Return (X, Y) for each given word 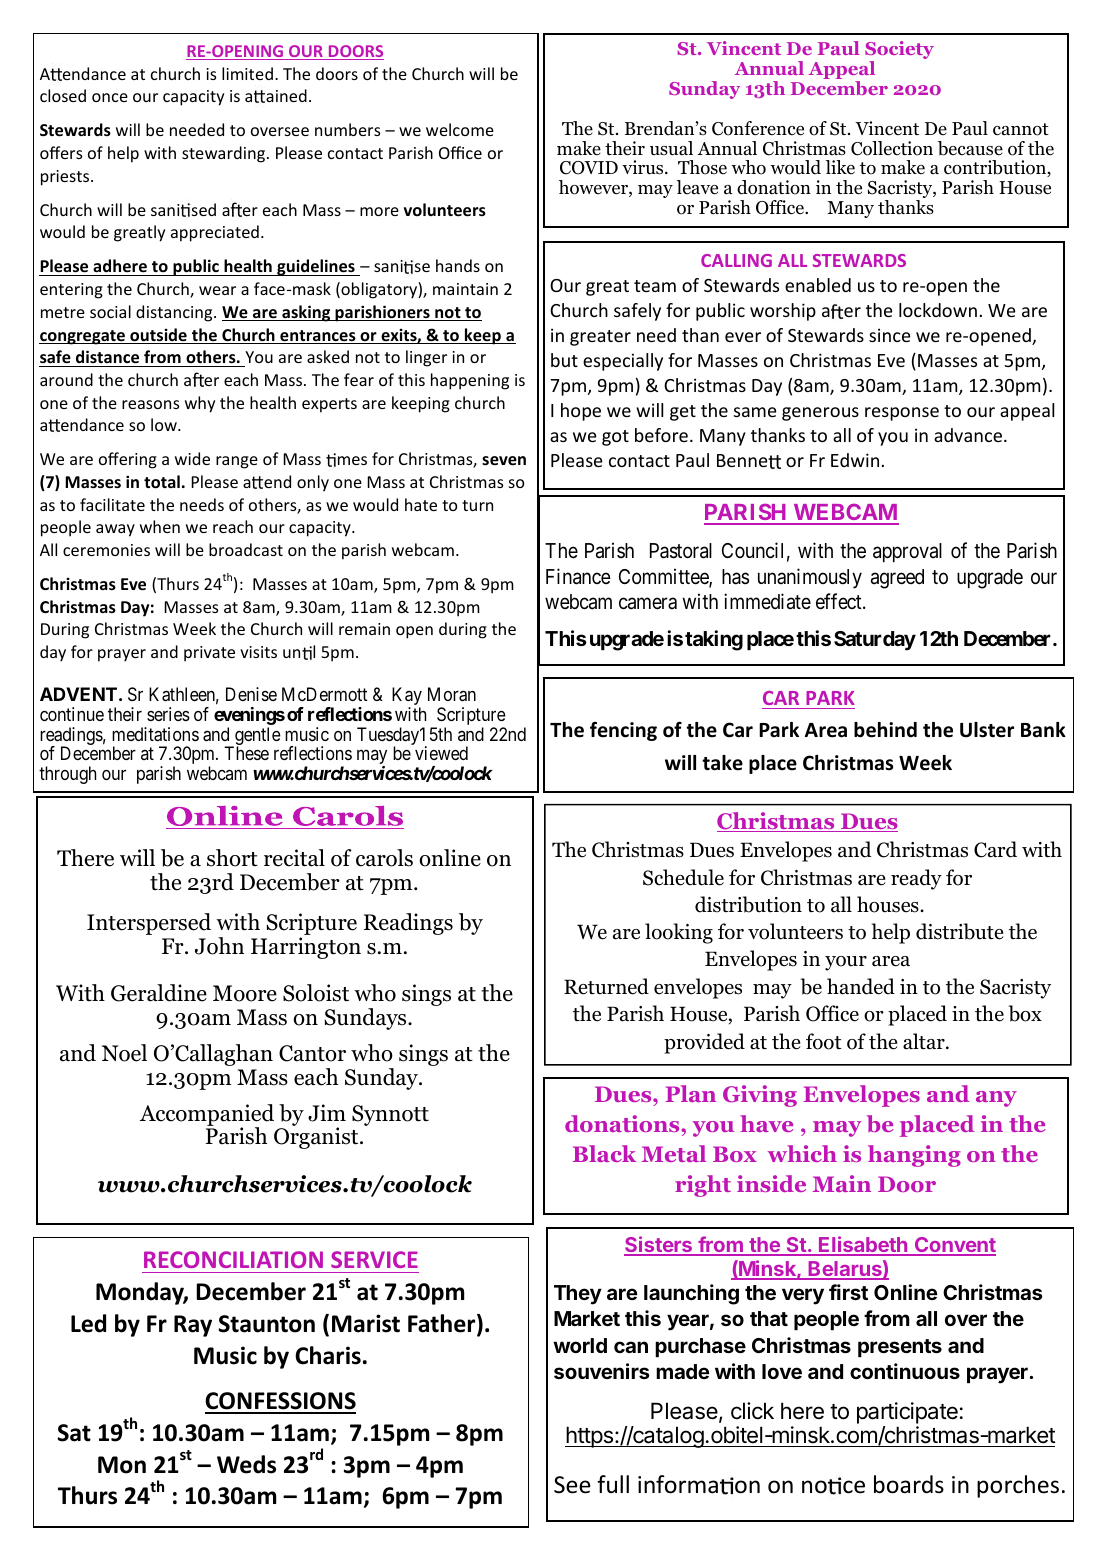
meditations (155, 734)
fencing (623, 731)
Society (899, 51)
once (110, 97)
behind (885, 730)
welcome (460, 129)
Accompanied (207, 1116)
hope (581, 412)
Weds (246, 1464)
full (613, 1484)
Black (604, 1153)
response (902, 414)
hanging (914, 1156)
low (165, 424)
